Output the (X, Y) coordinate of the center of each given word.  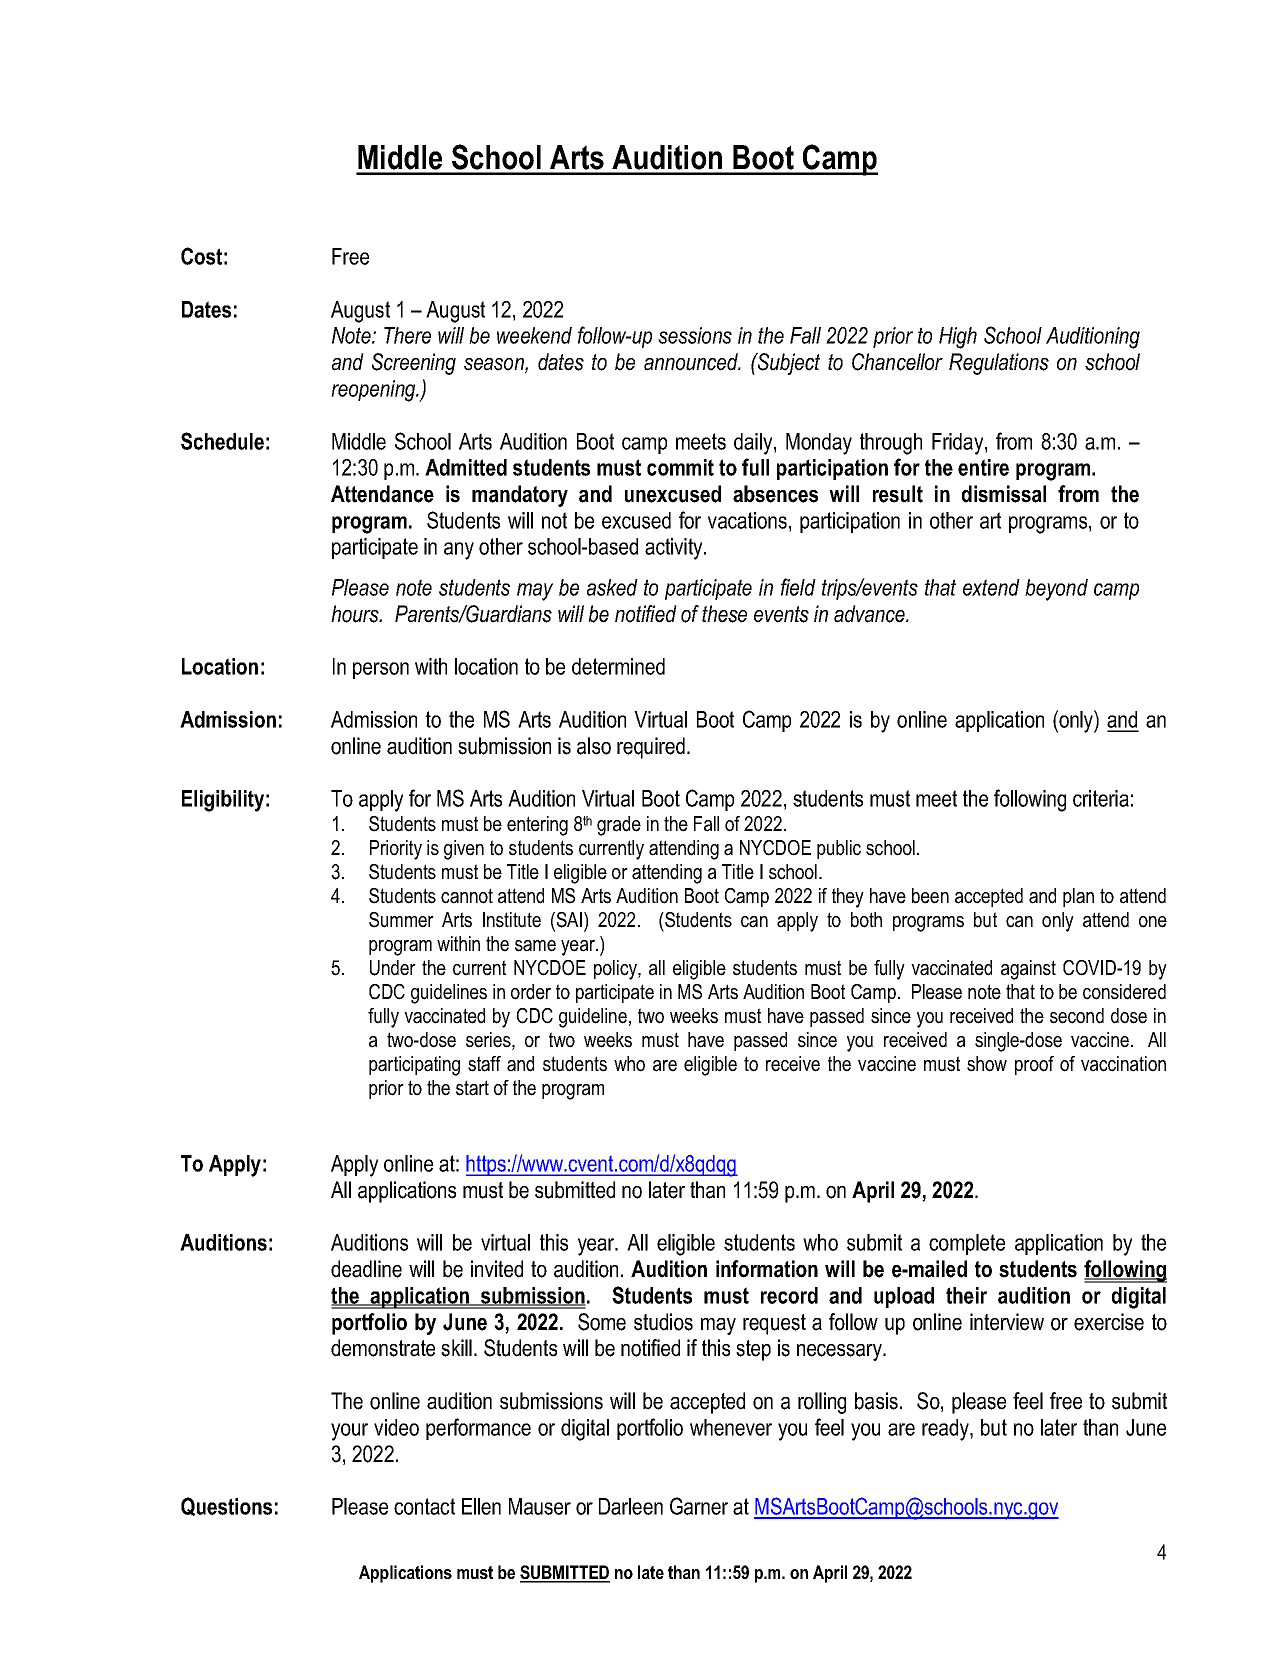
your (349, 1432)
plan (1078, 897)
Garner (699, 1506)
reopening (374, 391)
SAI (568, 921)
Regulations (999, 364)
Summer (401, 920)
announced (692, 362)
